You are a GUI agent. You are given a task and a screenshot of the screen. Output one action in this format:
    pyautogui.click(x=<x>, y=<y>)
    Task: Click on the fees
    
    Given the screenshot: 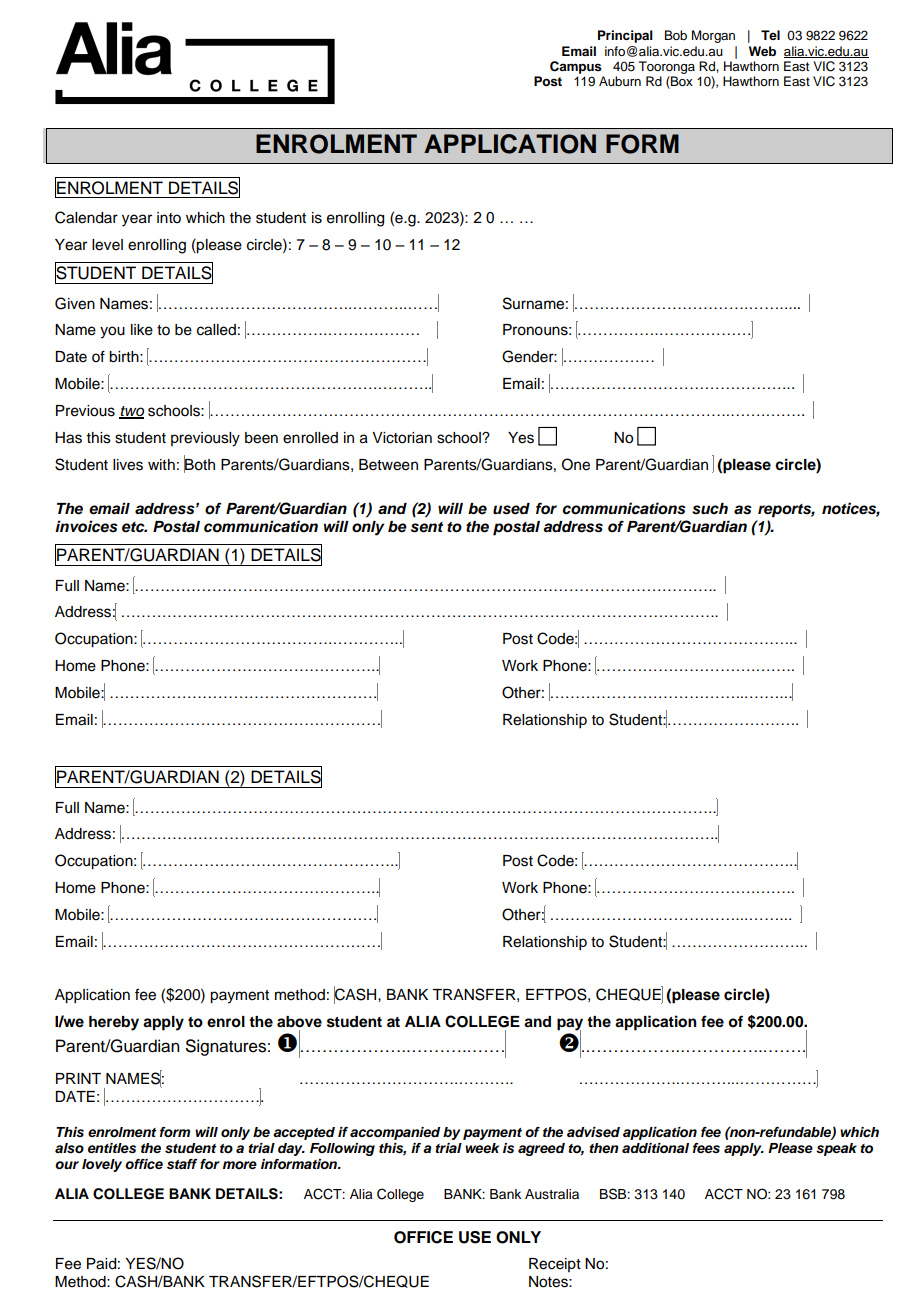 What is the action you would take?
    pyautogui.click(x=706, y=1148)
